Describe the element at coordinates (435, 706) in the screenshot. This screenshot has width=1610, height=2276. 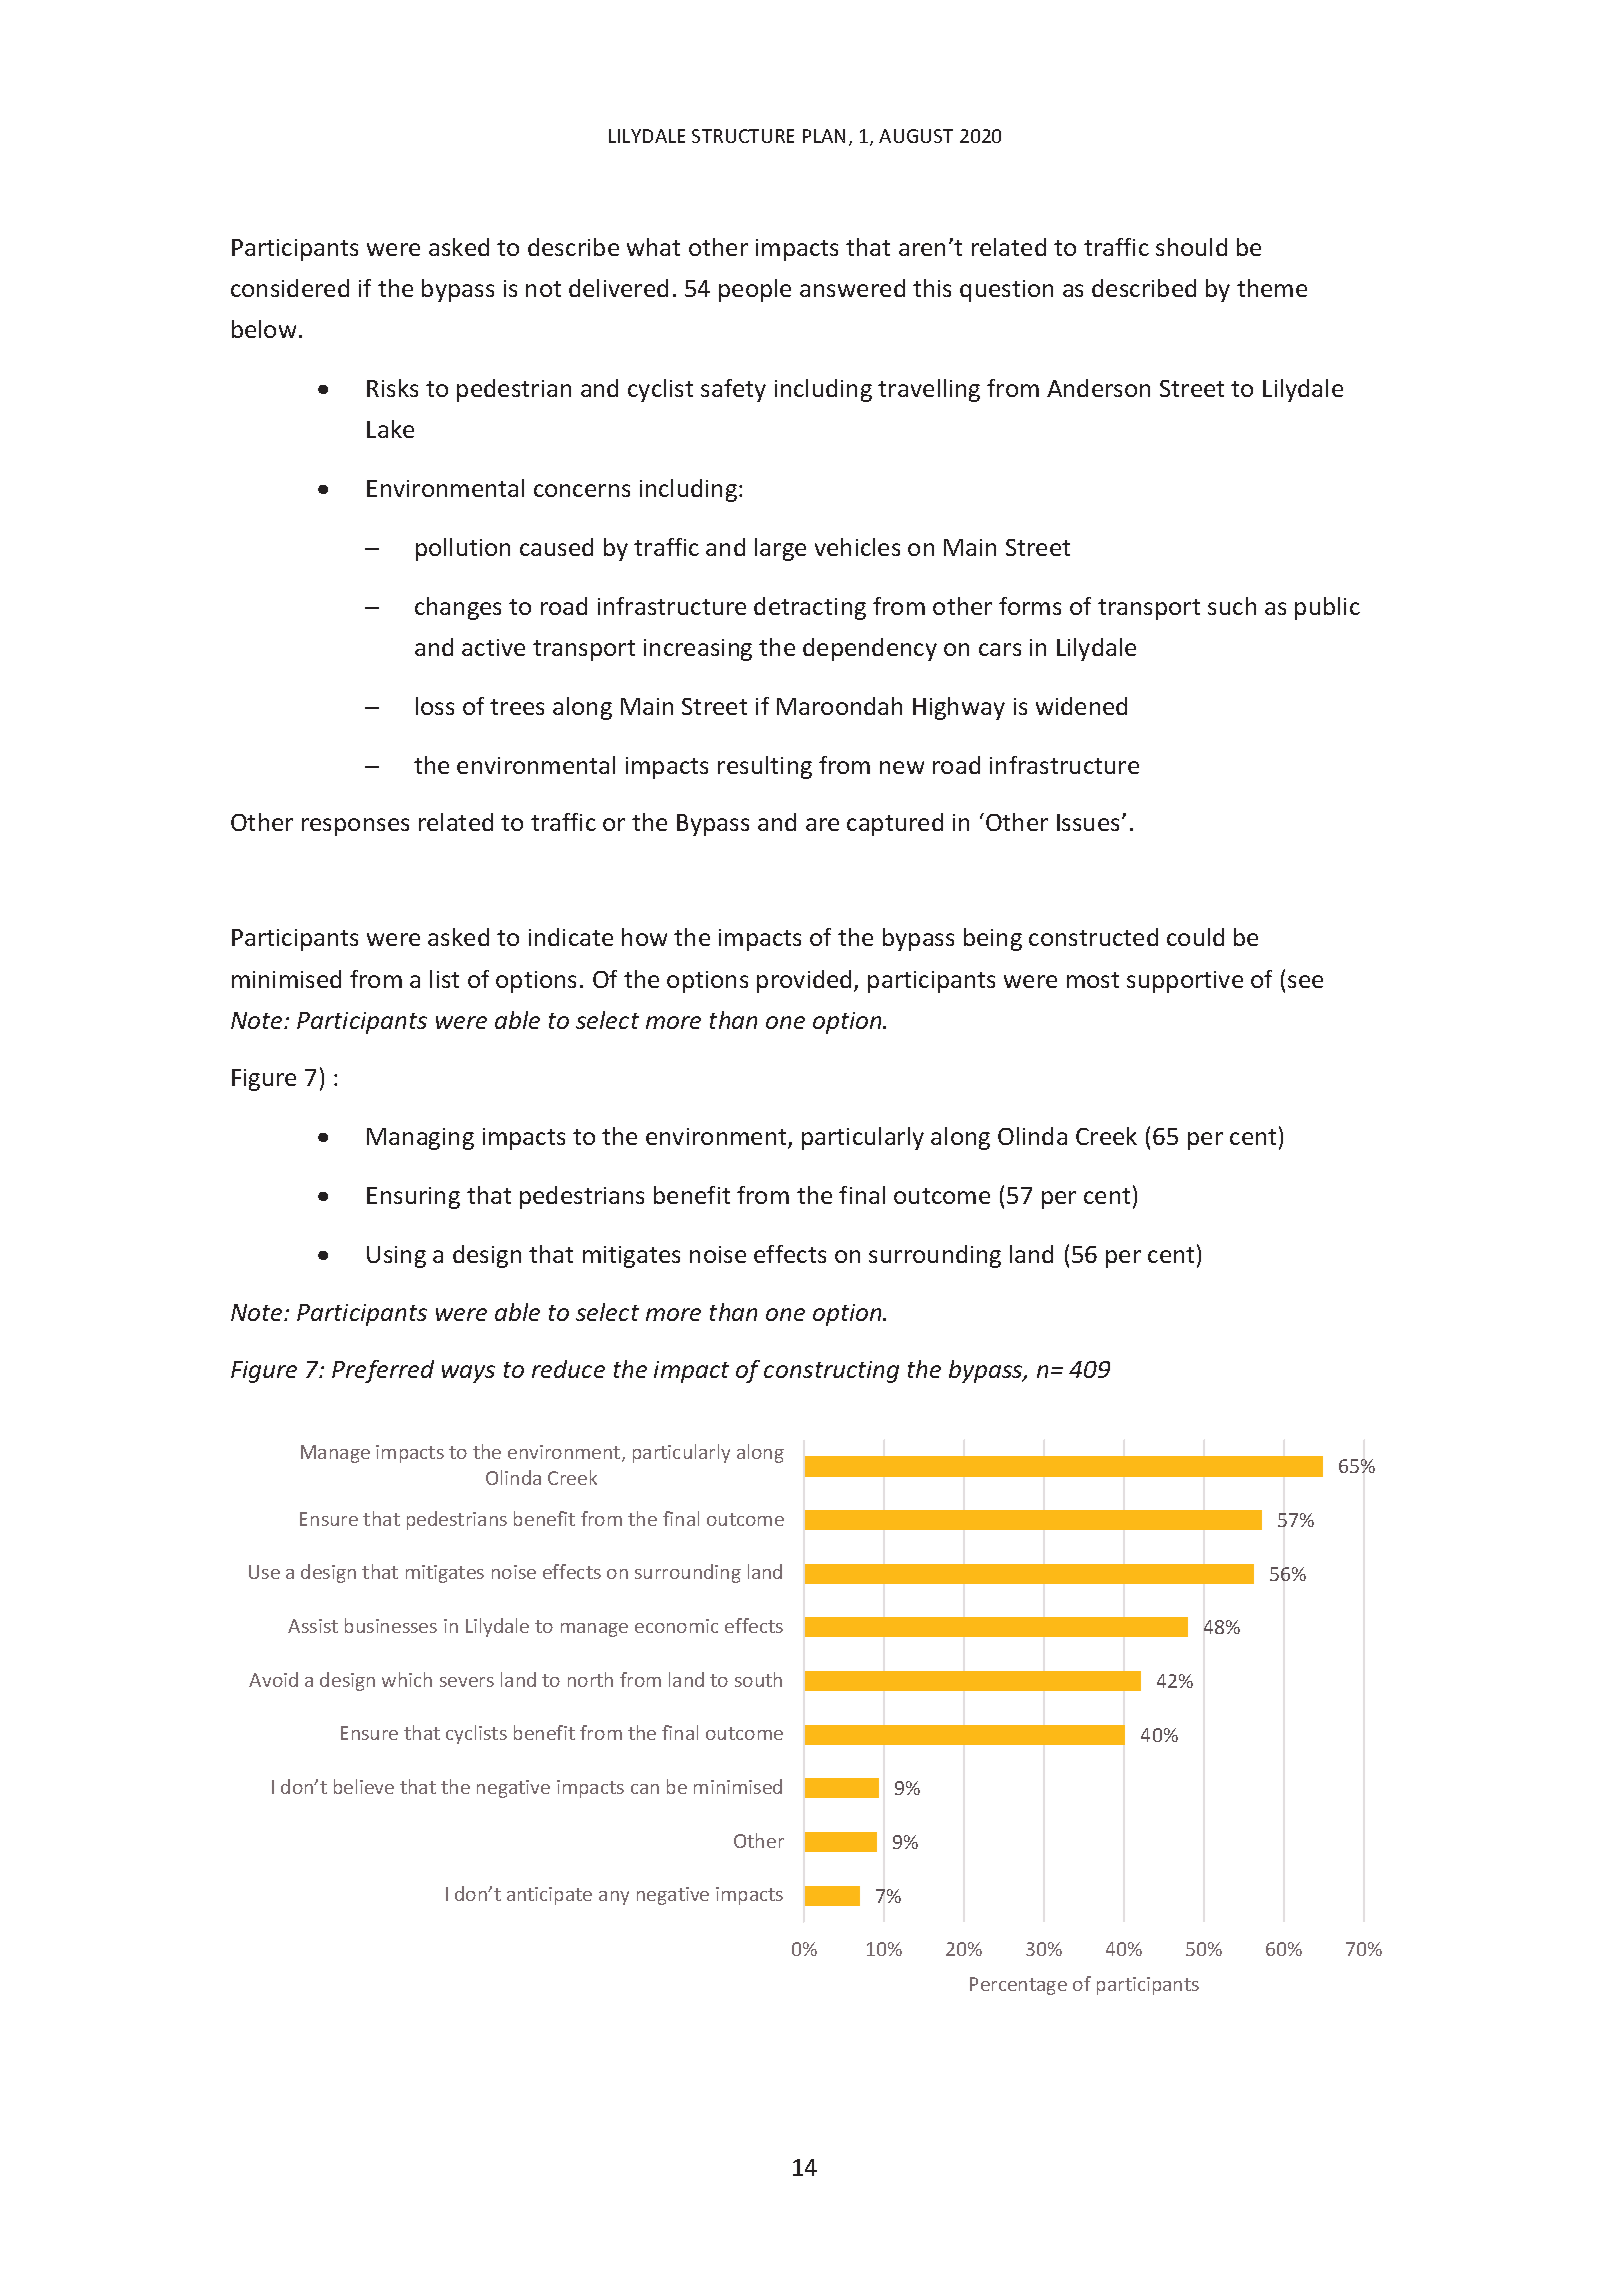
I see `loss` at that location.
